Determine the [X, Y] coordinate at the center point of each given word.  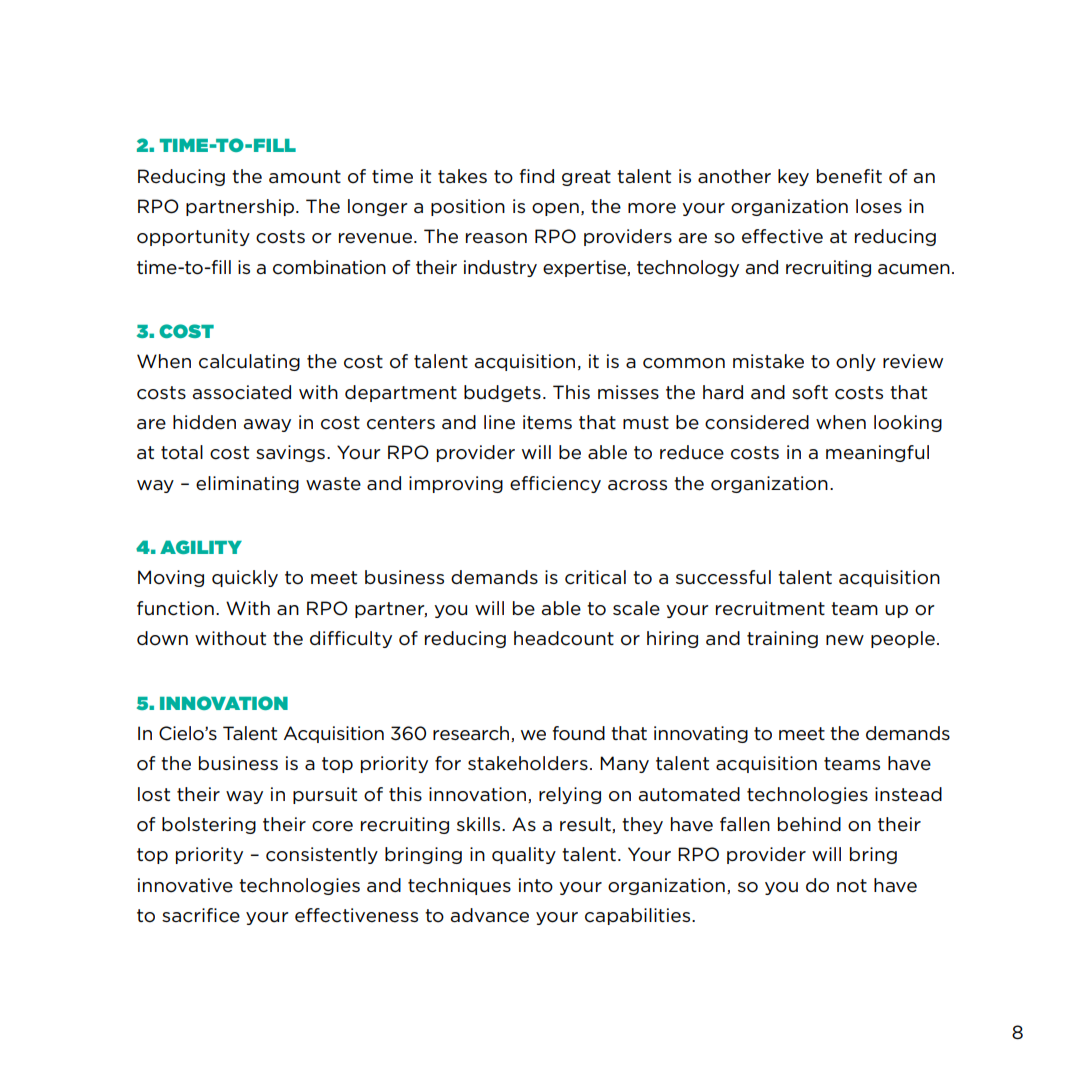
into [536, 885]
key [793, 177]
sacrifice [201, 915]
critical [595, 577]
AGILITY [201, 547]
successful [723, 577]
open [555, 209]
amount [305, 177]
